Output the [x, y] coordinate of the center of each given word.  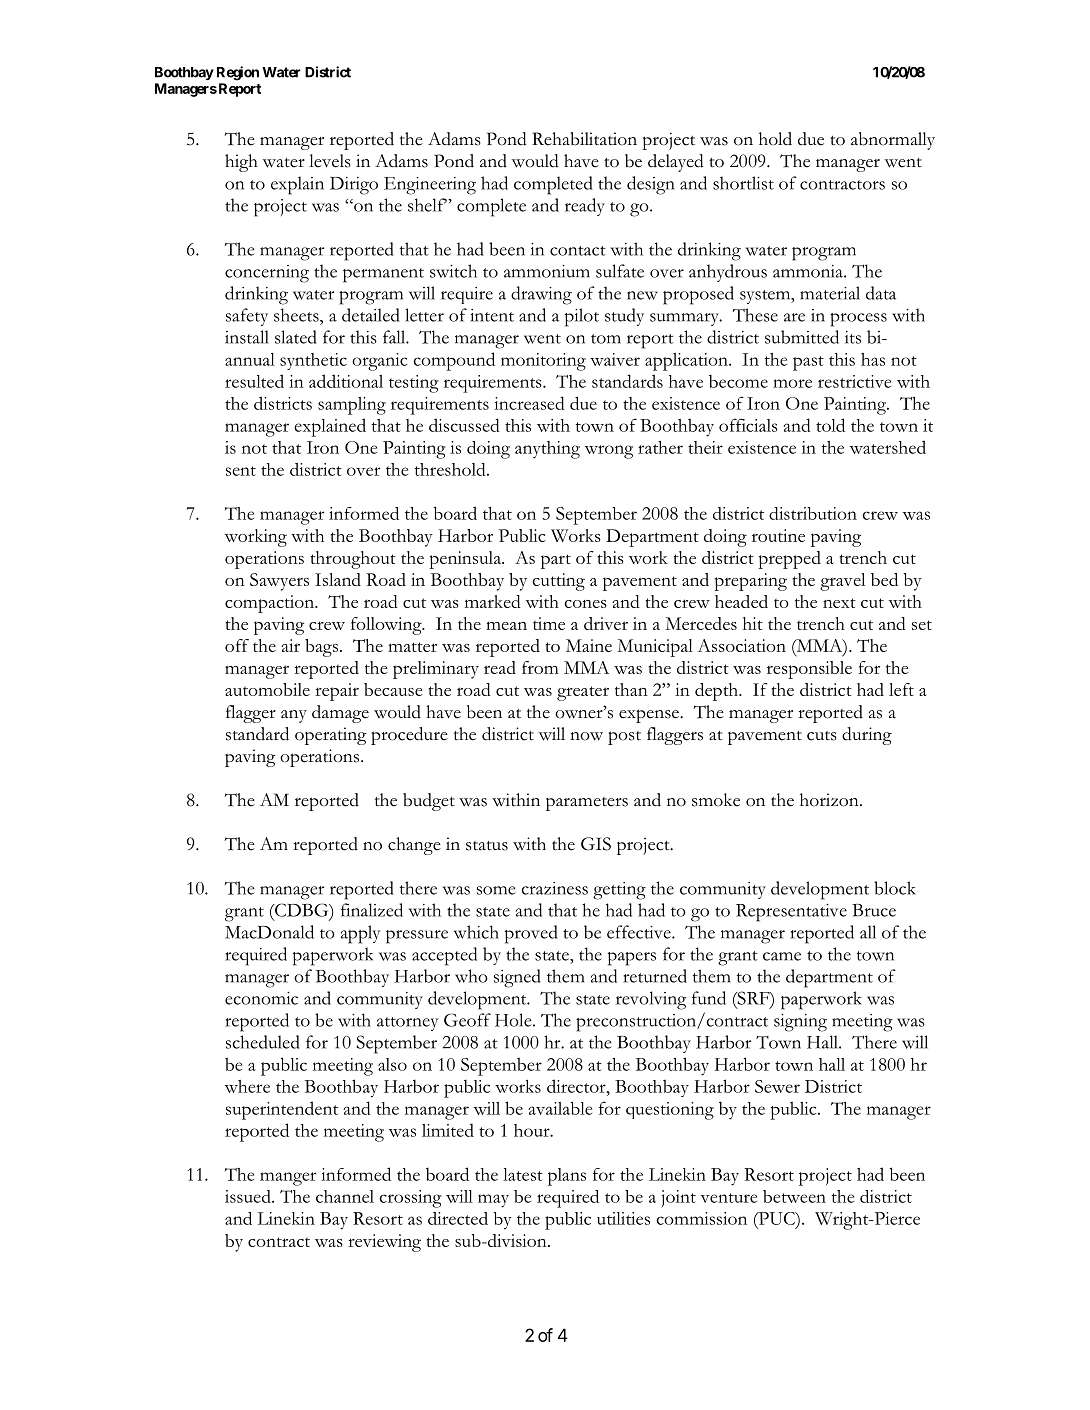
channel [345, 1196]
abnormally [893, 141]
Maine [589, 645]
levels [330, 161]
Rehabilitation [584, 139]
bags [321, 648]
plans [567, 1177]
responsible [809, 670]
